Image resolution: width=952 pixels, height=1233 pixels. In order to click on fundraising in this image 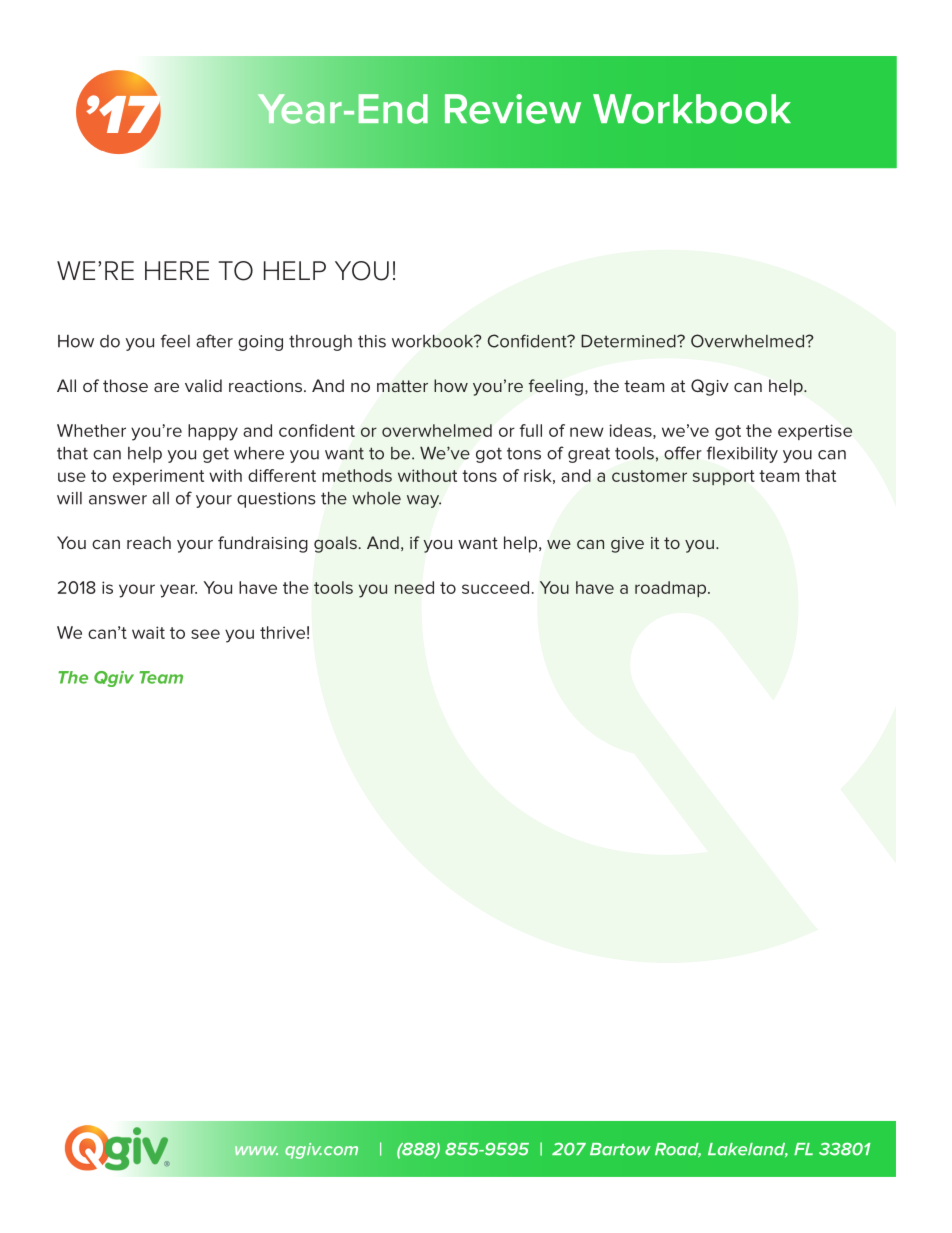, I will do `click(263, 544)`.
